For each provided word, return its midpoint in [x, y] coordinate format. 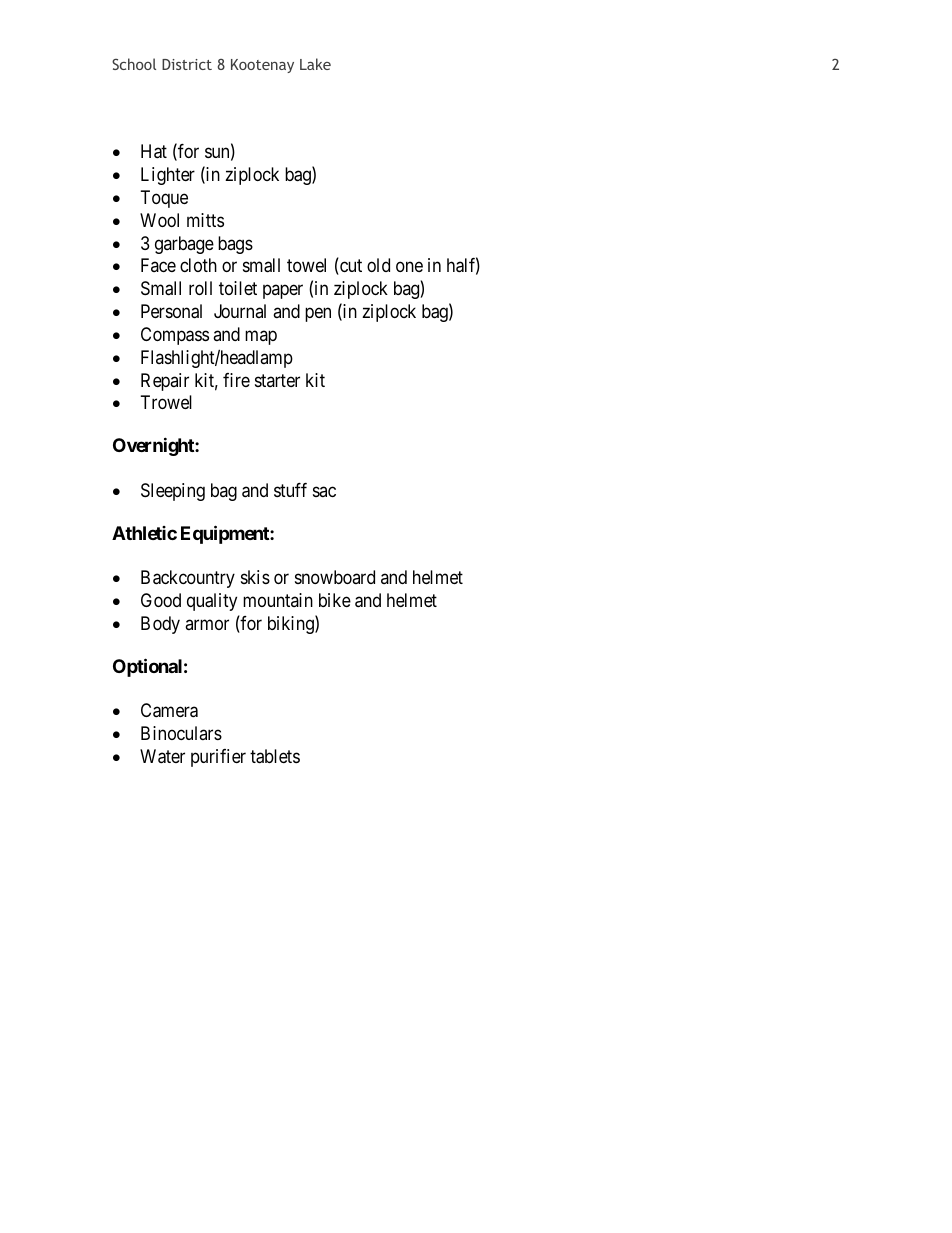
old [378, 265]
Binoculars [181, 733]
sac [324, 491]
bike [335, 600]
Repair [165, 382]
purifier [218, 758]
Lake [315, 64]
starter [277, 380]
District [187, 64]
